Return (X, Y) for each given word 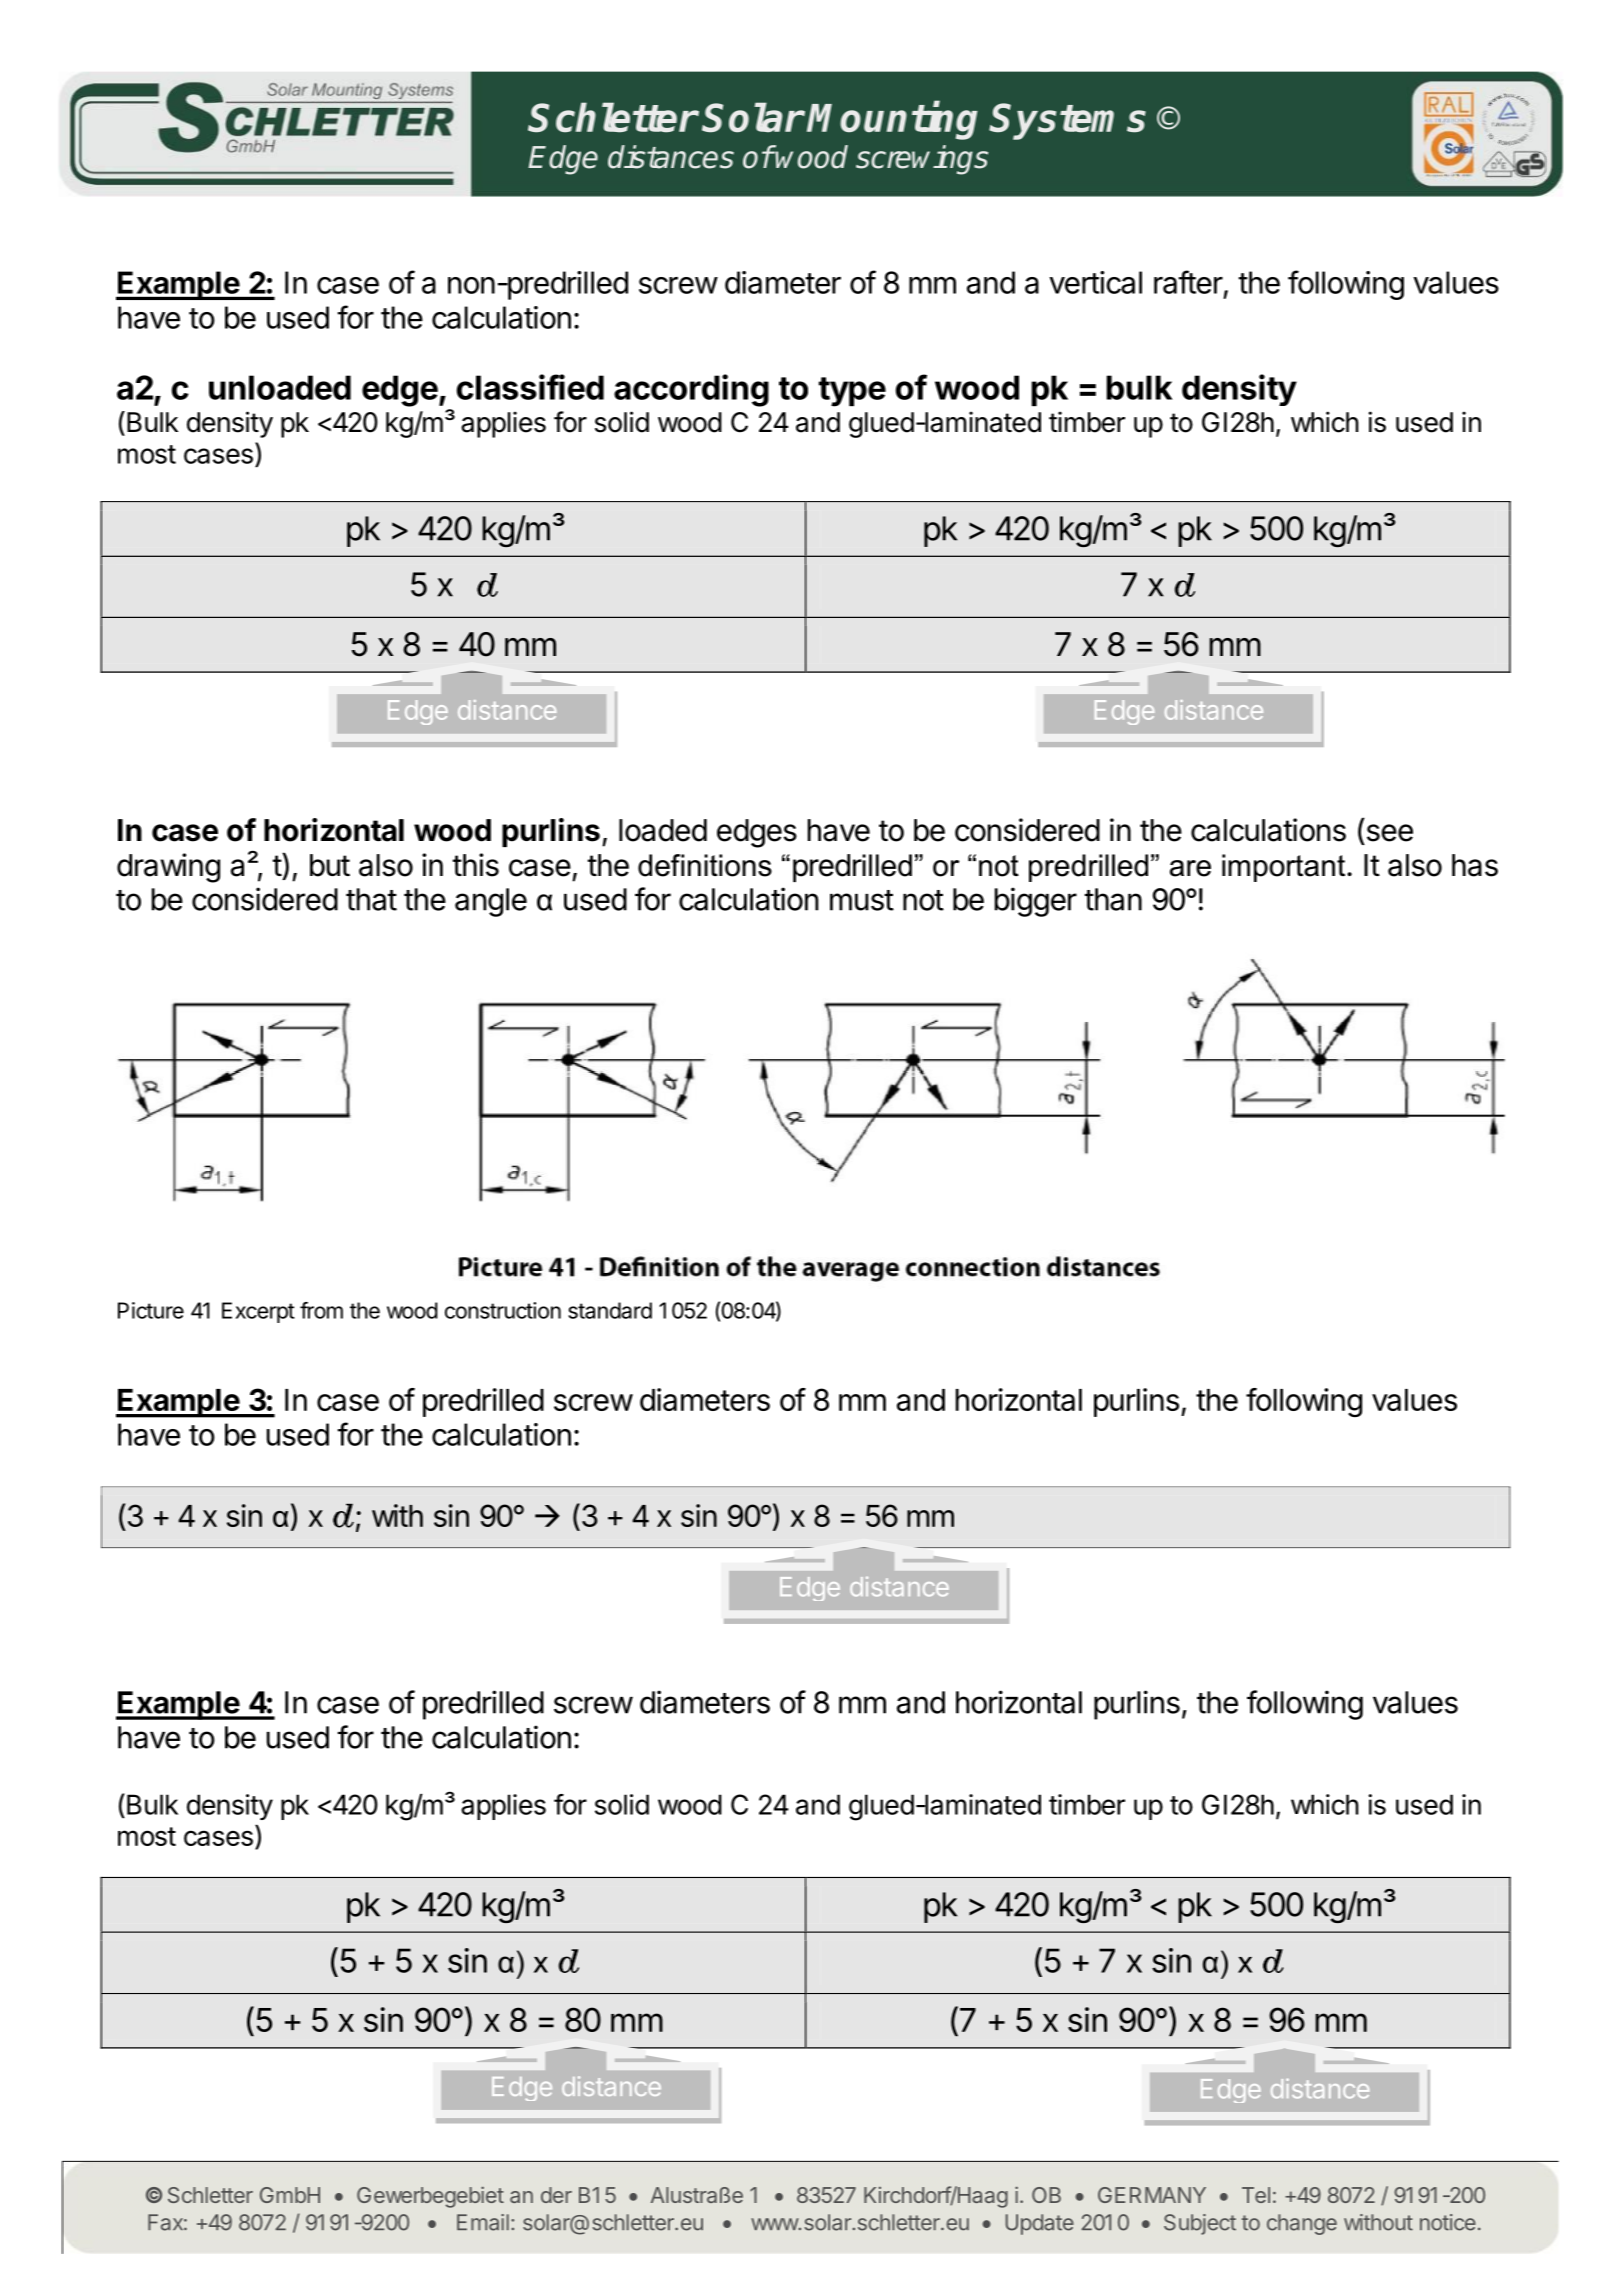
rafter (1188, 282)
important (1285, 868)
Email (483, 2222)
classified (530, 387)
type (852, 392)
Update (1039, 2224)
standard (610, 1310)
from (321, 1310)
